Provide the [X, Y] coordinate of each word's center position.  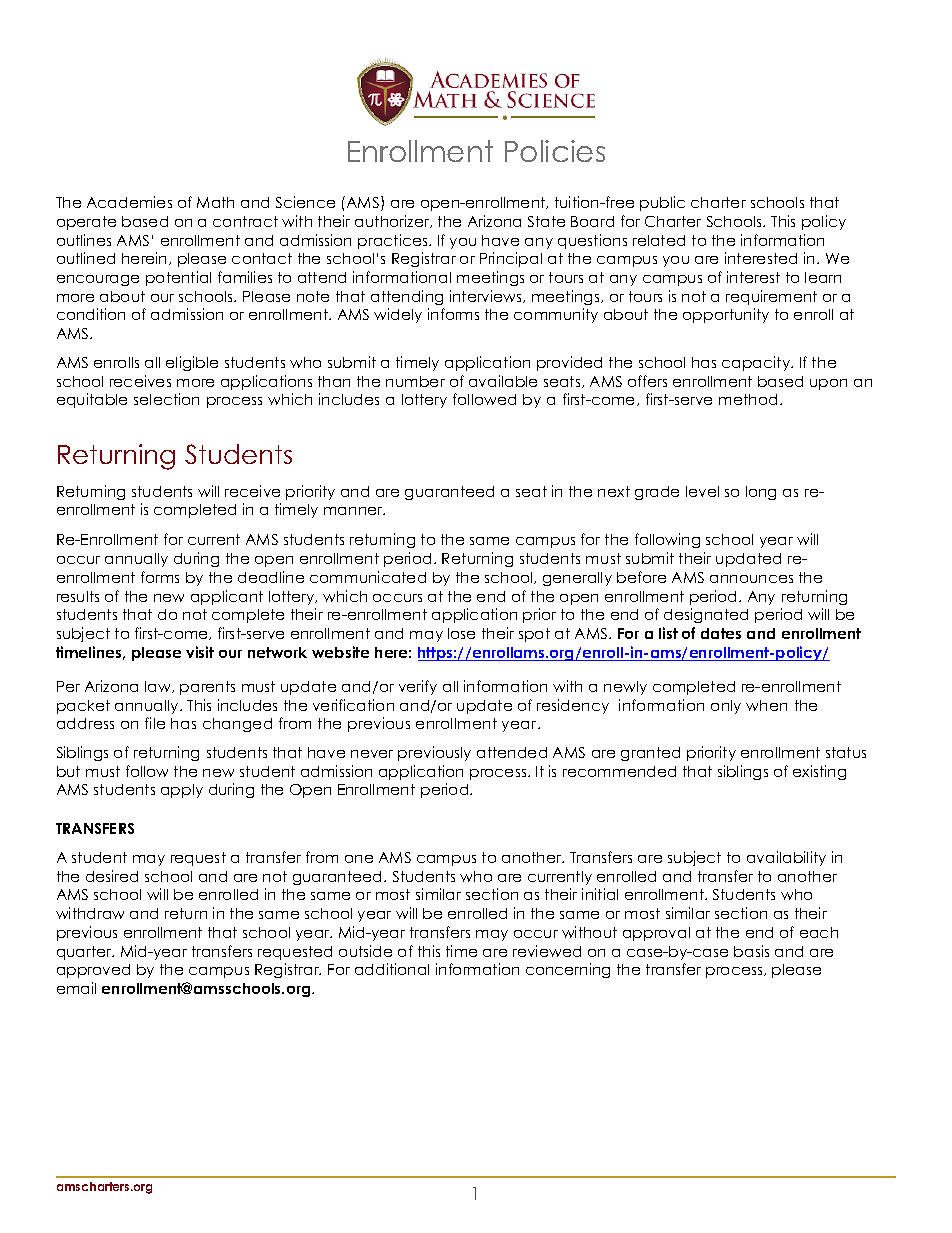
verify [418, 687]
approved [93, 971]
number [415, 381]
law [159, 687]
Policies [555, 151]
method [748, 399]
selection [166, 399]
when [766, 705]
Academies [129, 202]
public [662, 203]
